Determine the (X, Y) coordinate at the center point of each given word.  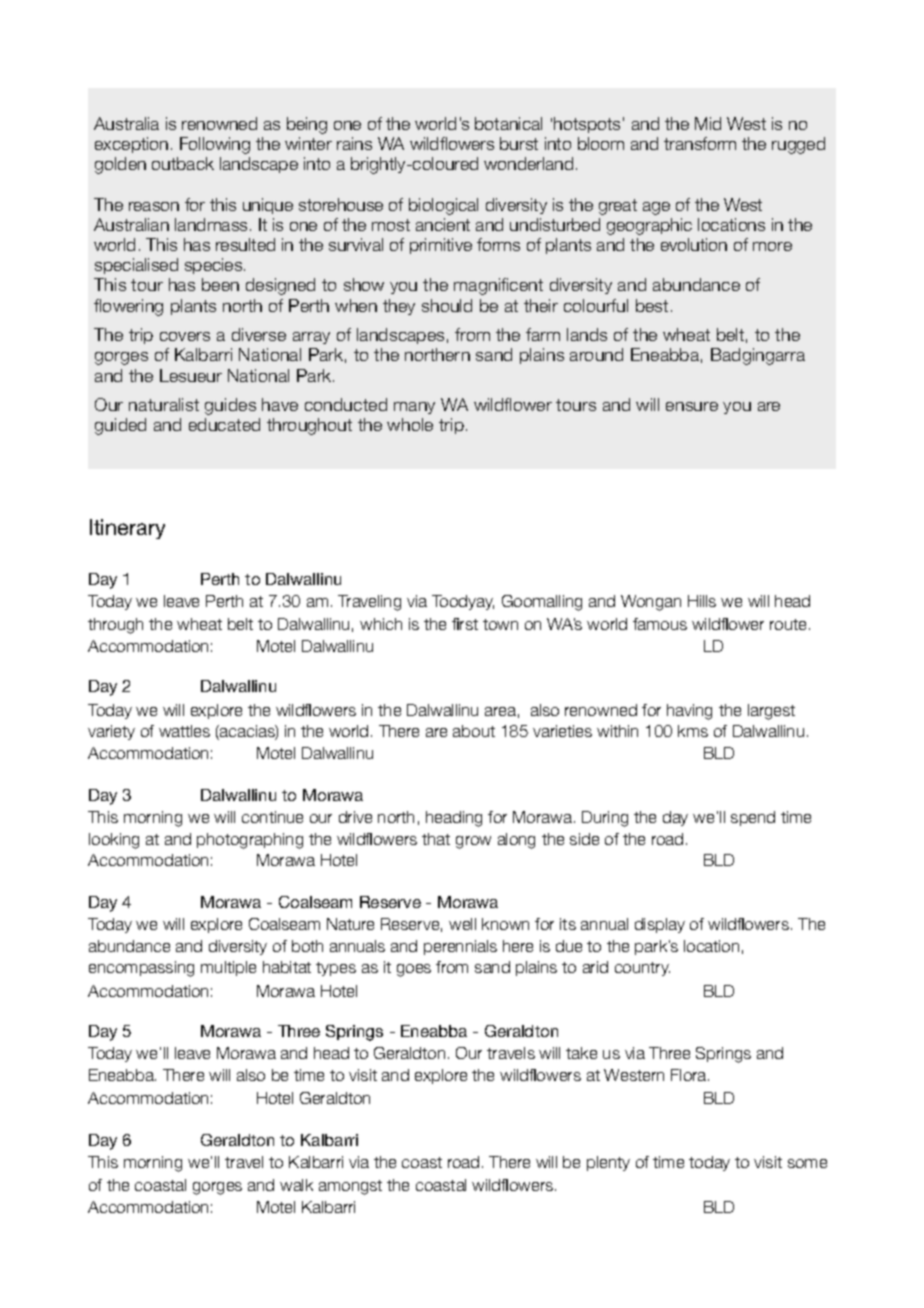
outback (183, 163)
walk (296, 1185)
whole (410, 424)
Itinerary (127, 529)
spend (753, 818)
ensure (692, 406)
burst (519, 143)
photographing (250, 841)
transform (700, 143)
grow (473, 842)
